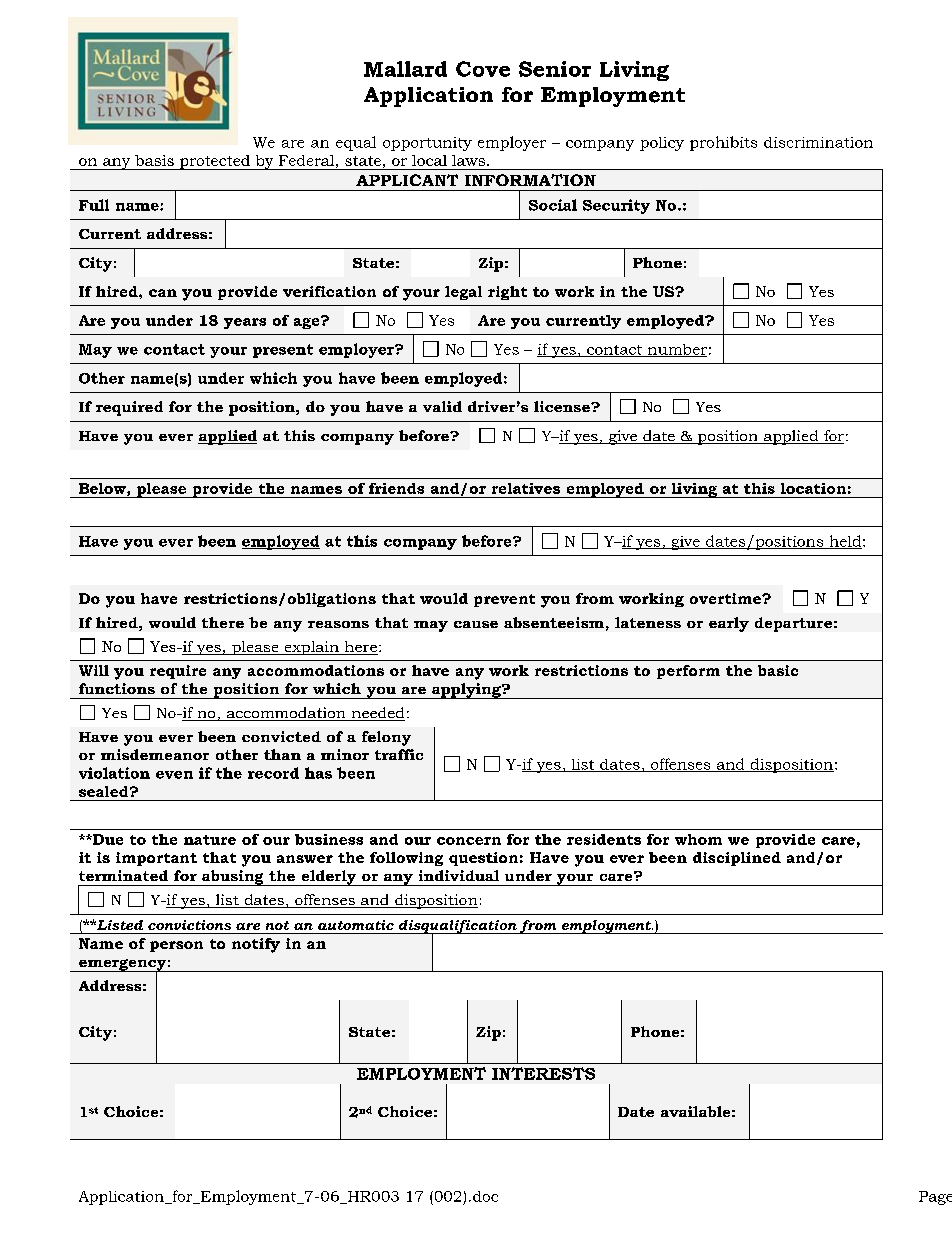 Image resolution: width=952 pixels, height=1233 pixels. What do you see at coordinates (245, 323) in the screenshot?
I see `years` at bounding box center [245, 323].
